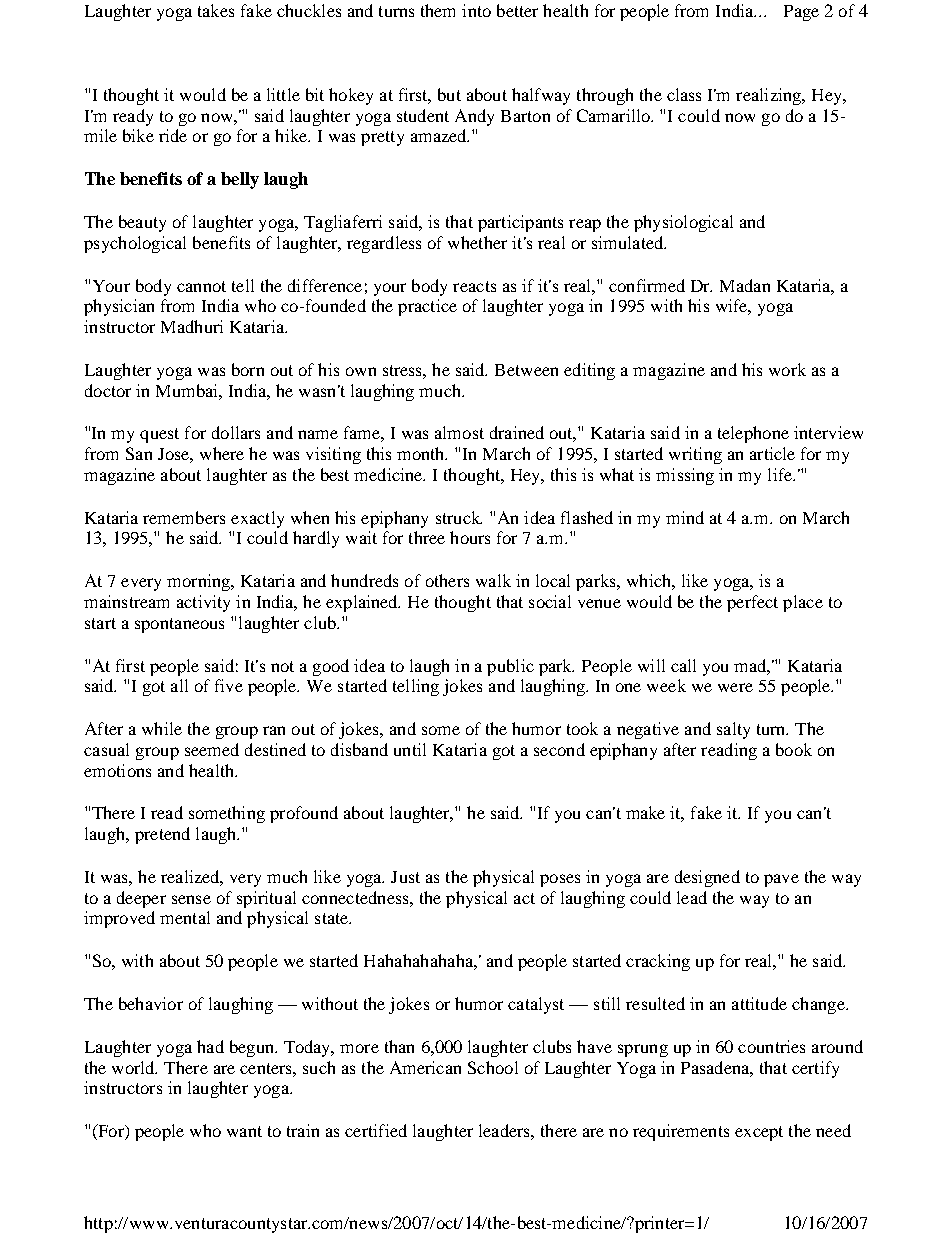 Image resolution: width=952 pixels, height=1233 pixels. Describe the element at coordinates (733, 730) in the screenshot. I see `salty` at that location.
